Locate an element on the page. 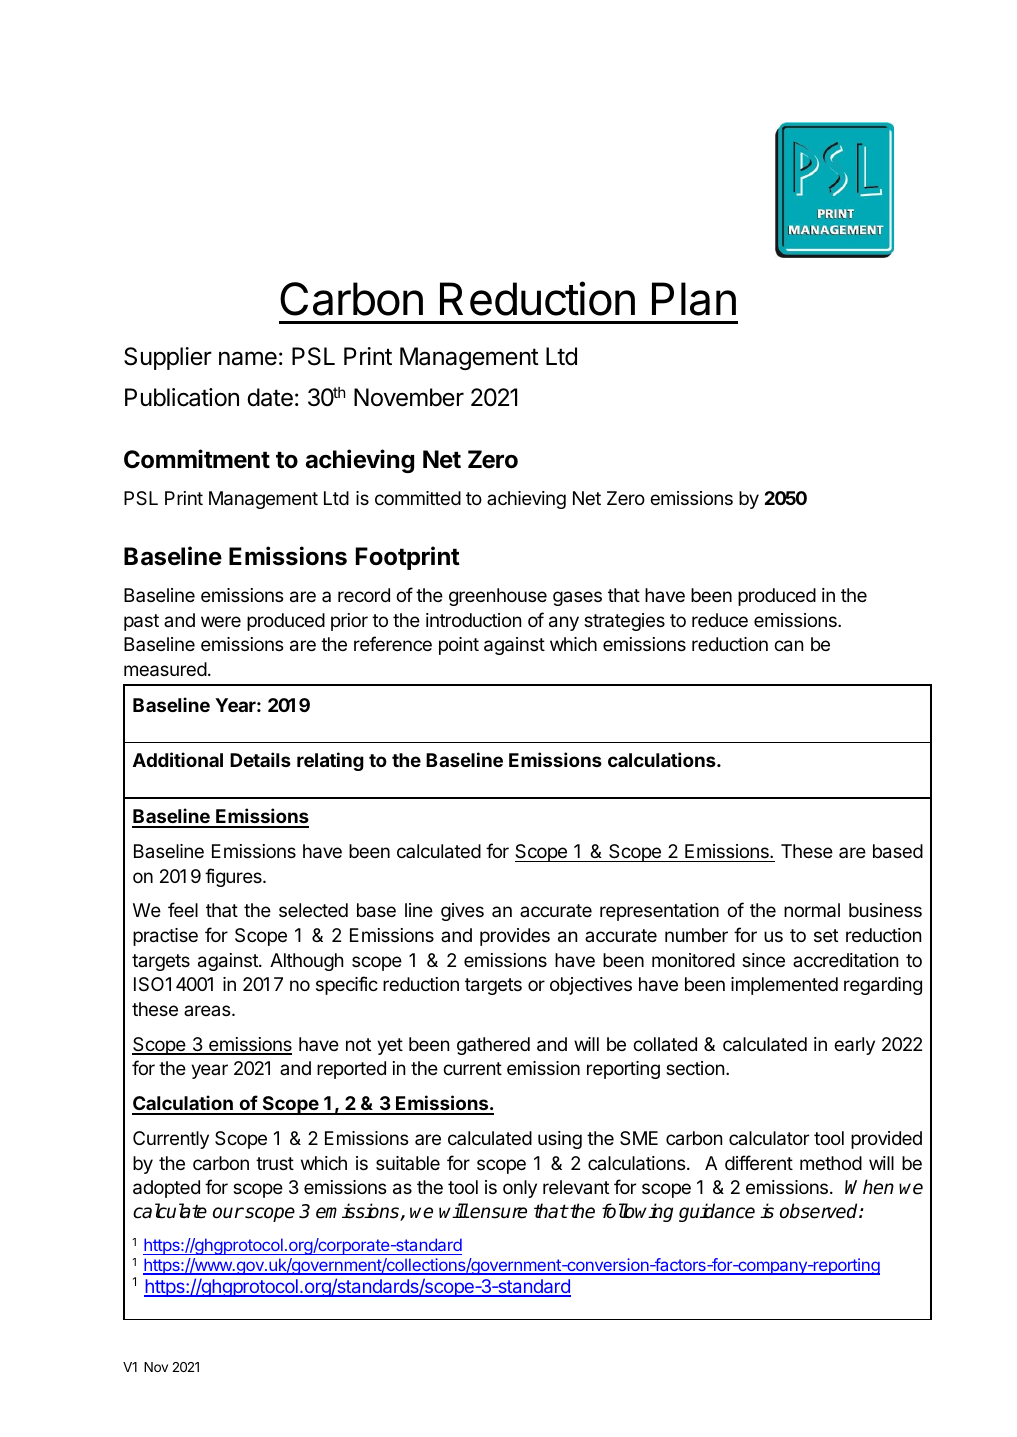 This page has height=1437, width=1017. our is located at coordinates (228, 1213).
